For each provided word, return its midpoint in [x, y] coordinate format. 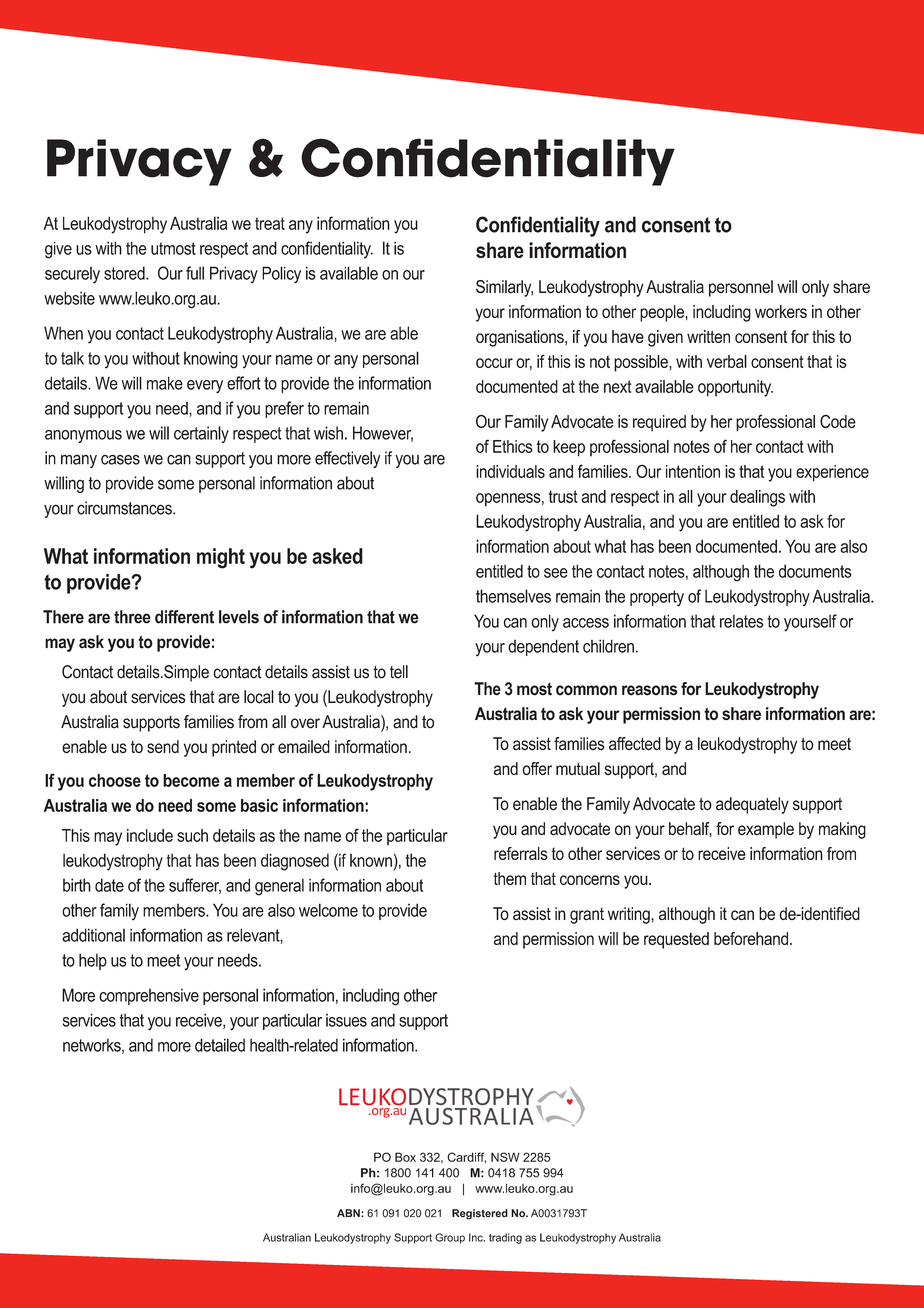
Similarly [504, 288]
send [163, 746]
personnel [741, 288]
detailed [220, 1045]
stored [125, 273]
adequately [752, 805]
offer [537, 768]
